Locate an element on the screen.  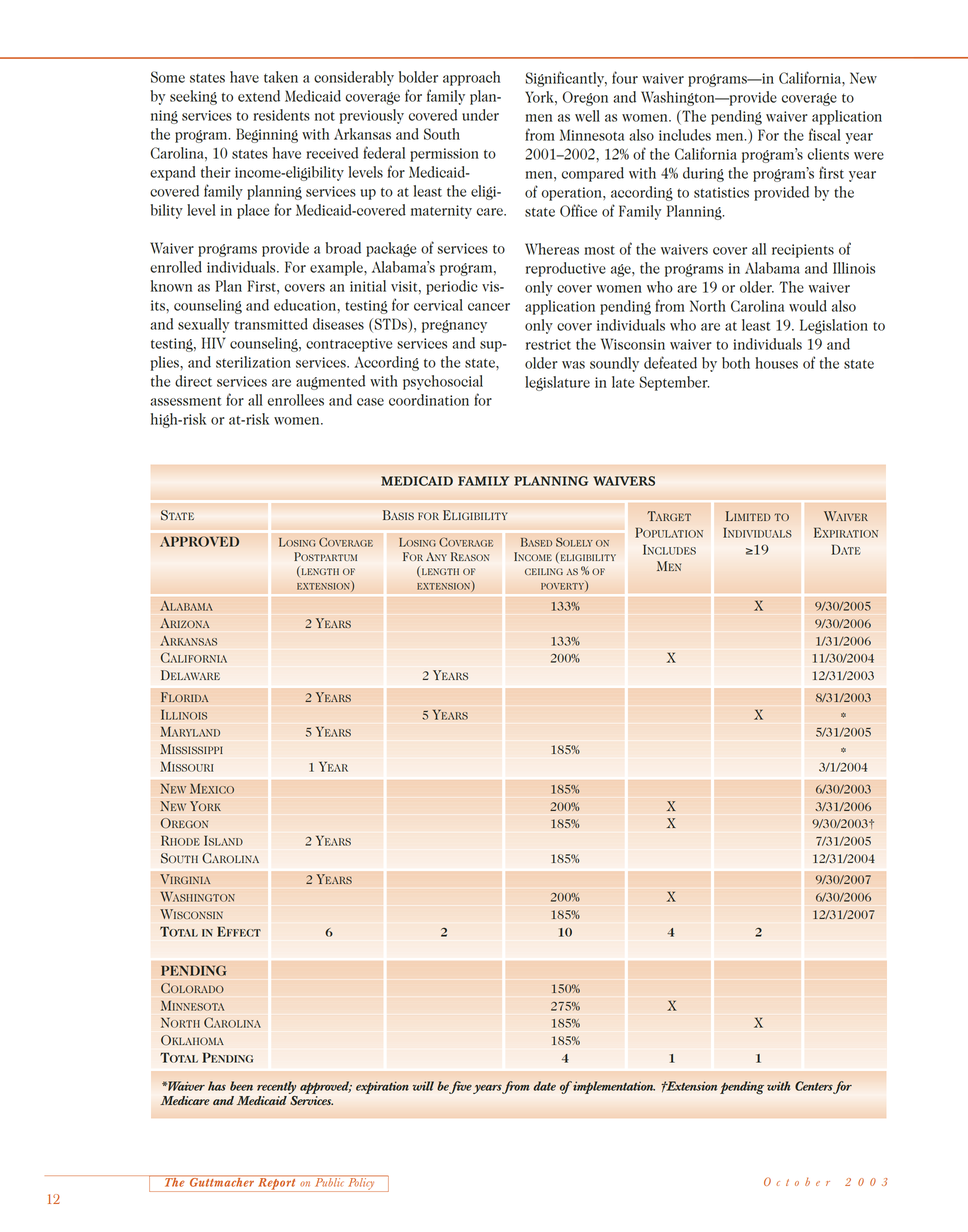
Centers is located at coordinates (814, 1086).
